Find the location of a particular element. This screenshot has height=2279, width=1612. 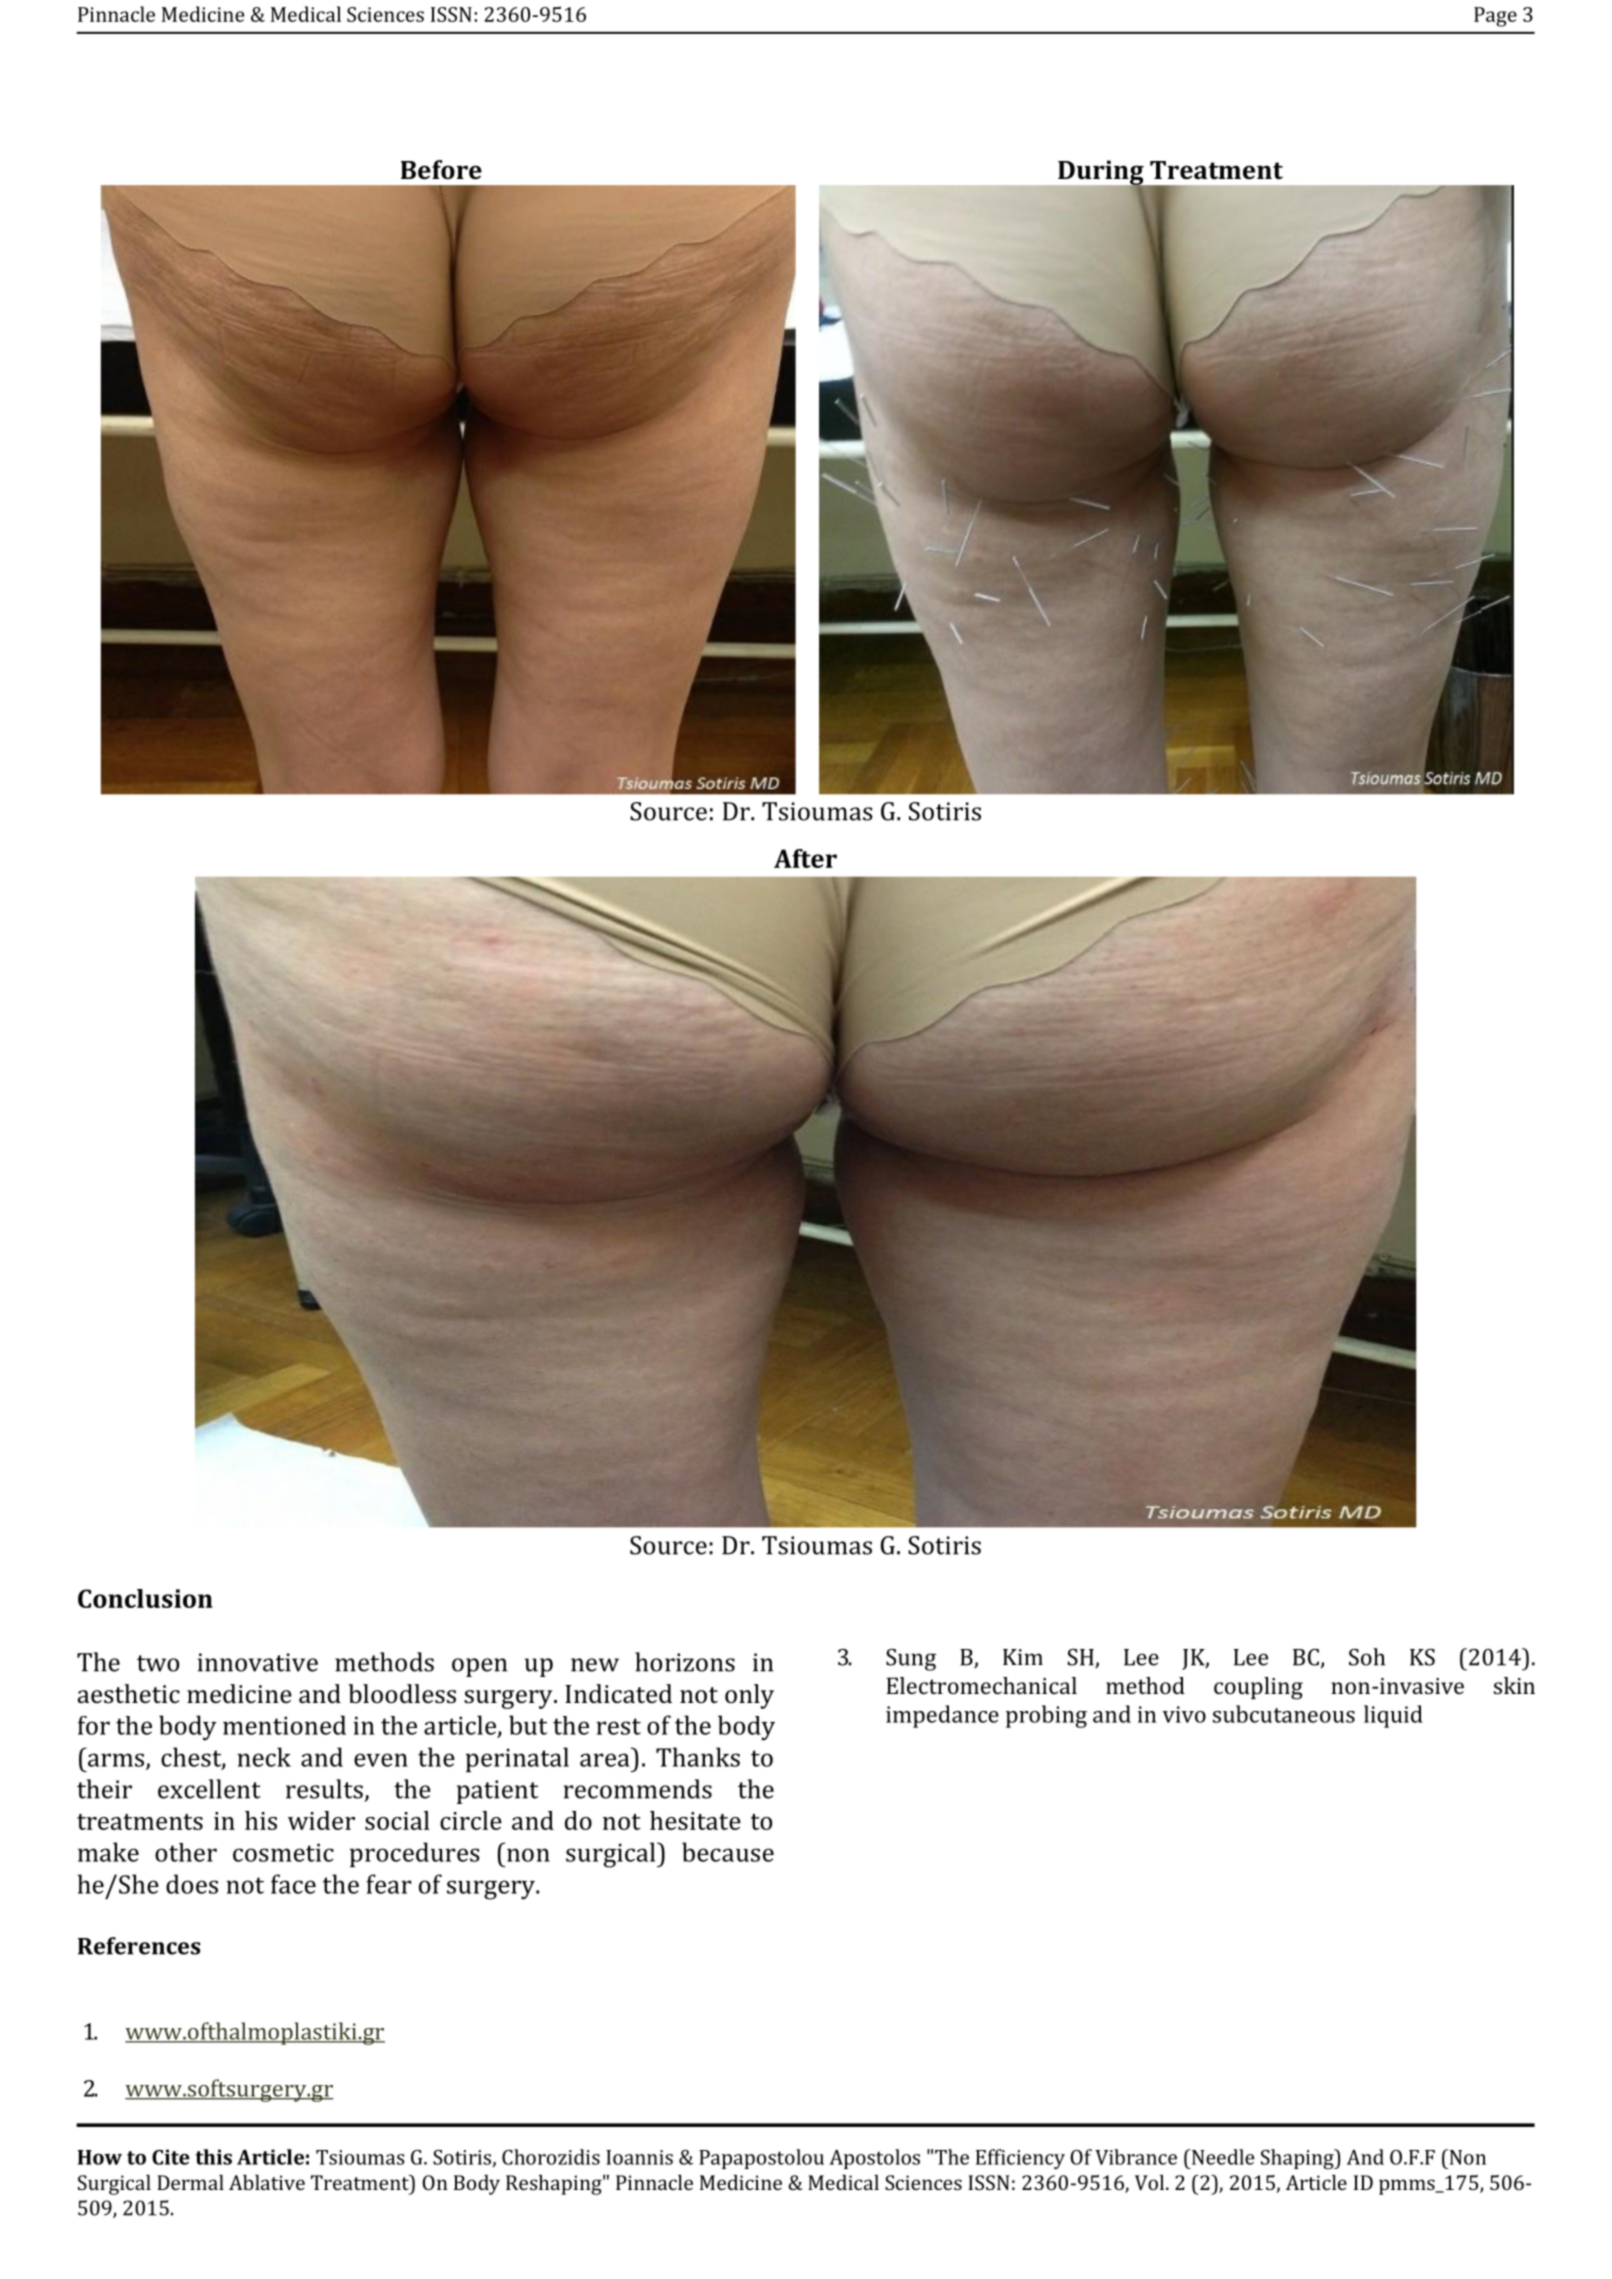

After is located at coordinates (805, 858).
